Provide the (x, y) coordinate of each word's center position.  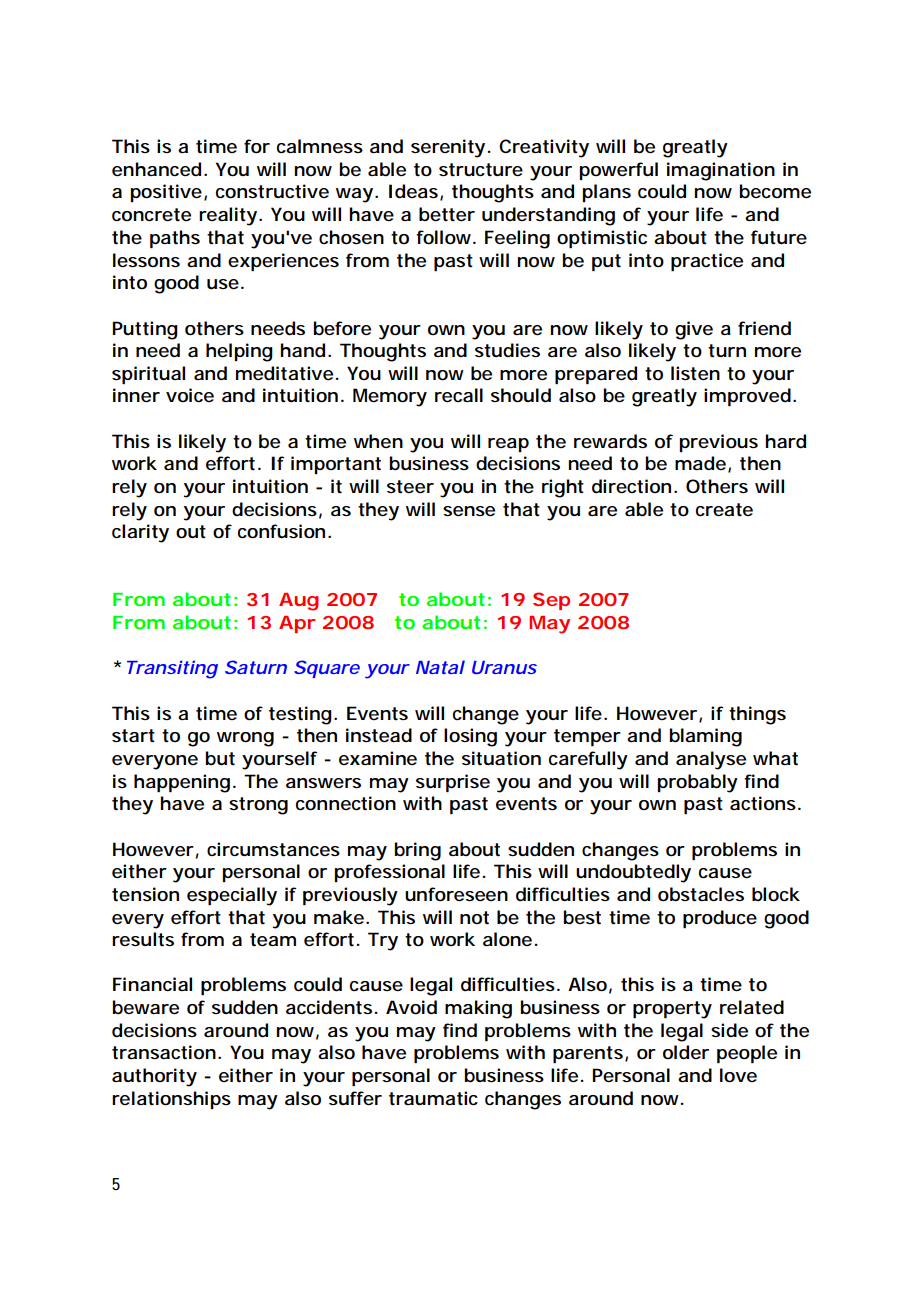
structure (481, 170)
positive (166, 193)
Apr (297, 624)
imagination (721, 171)
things (757, 715)
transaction (164, 1052)
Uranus (504, 667)
